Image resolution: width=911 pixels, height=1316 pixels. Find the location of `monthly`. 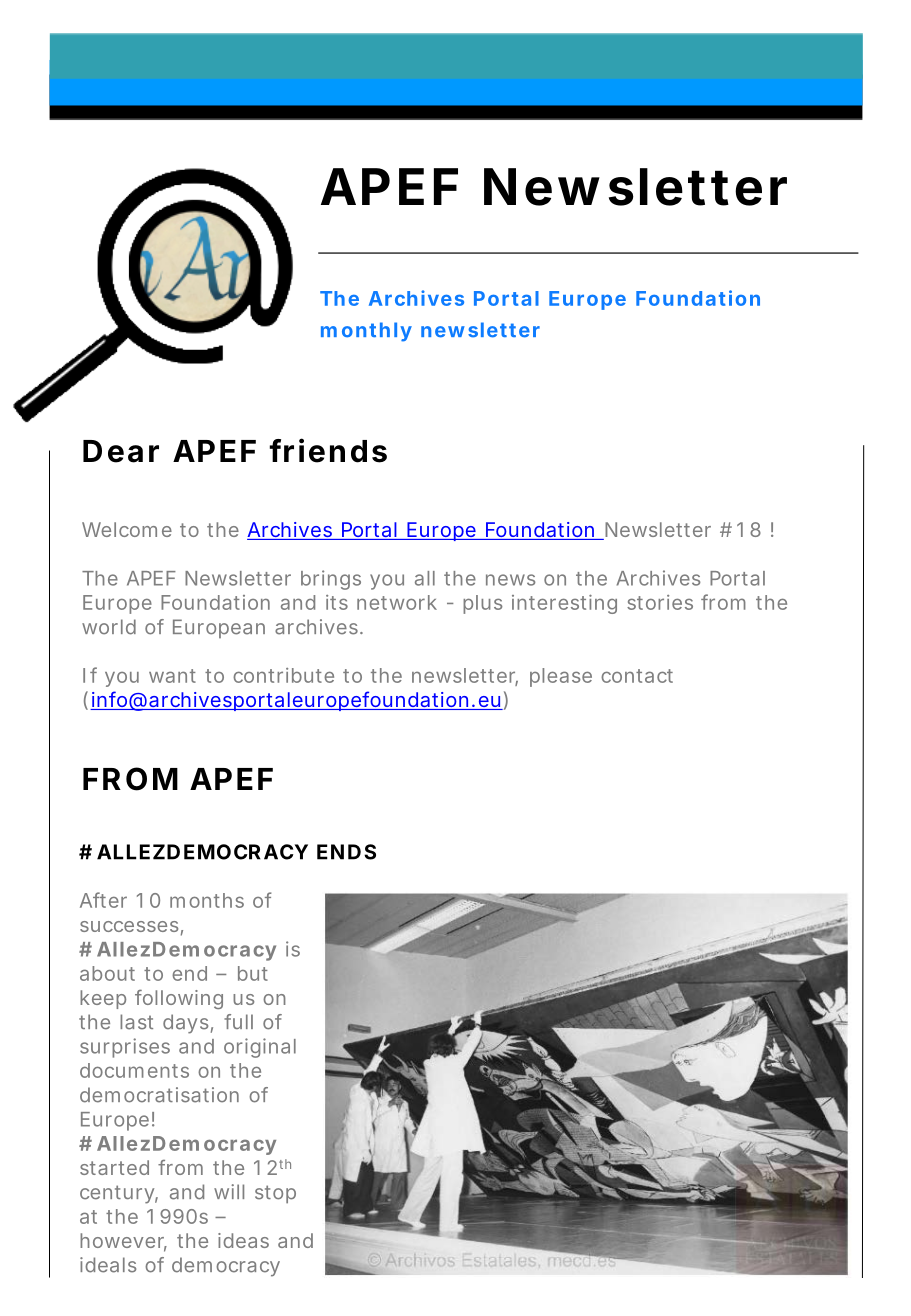

monthly is located at coordinates (366, 332).
